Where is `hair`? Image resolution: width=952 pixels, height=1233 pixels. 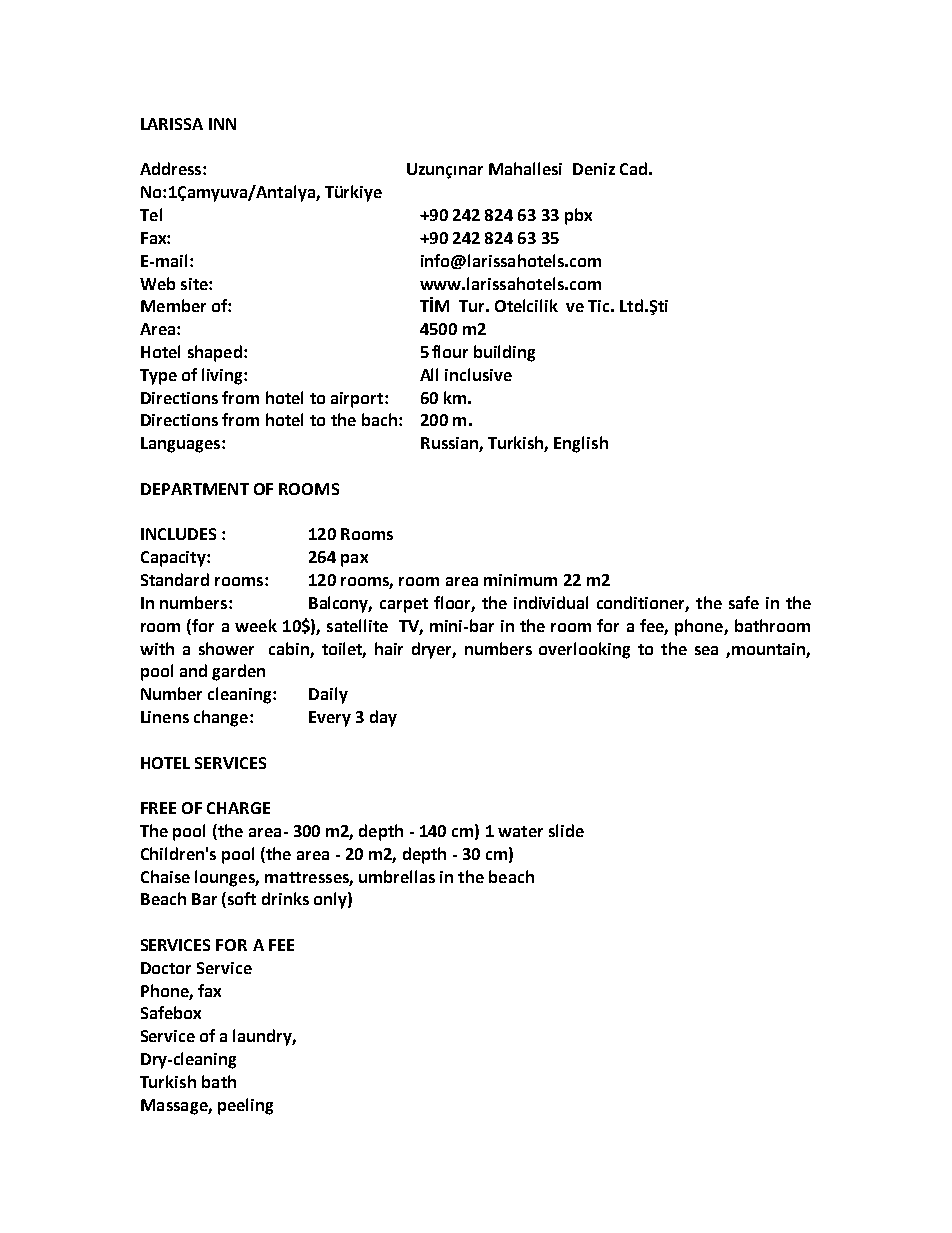
hair is located at coordinates (389, 648).
